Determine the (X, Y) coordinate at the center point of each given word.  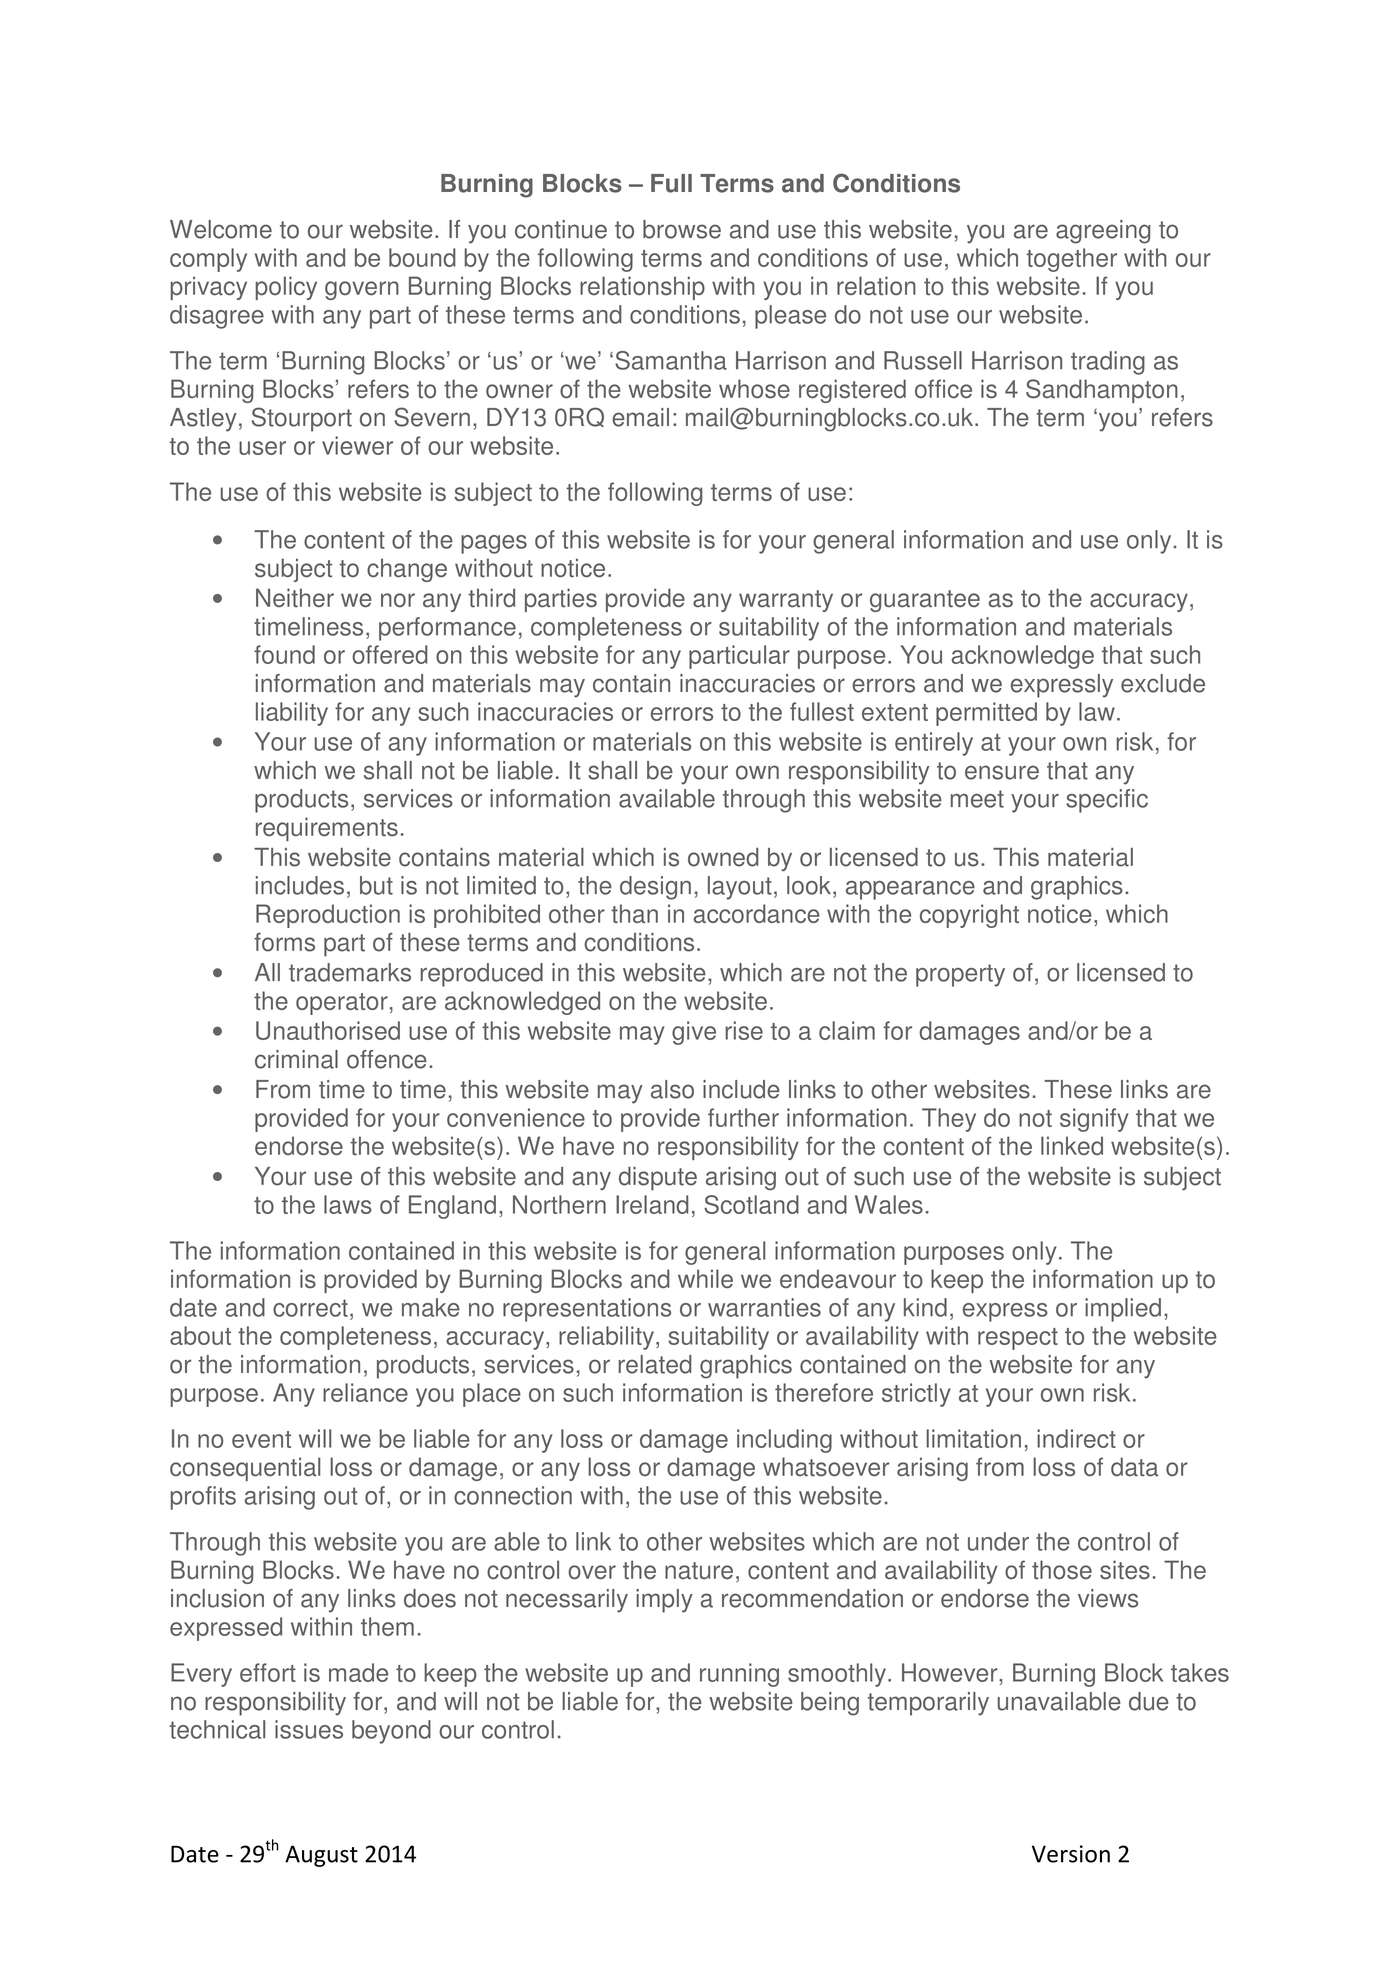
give (694, 1033)
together (1071, 260)
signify (1094, 1120)
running (739, 1675)
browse (682, 229)
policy (286, 288)
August (321, 1856)
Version (1071, 1854)
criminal (296, 1059)
